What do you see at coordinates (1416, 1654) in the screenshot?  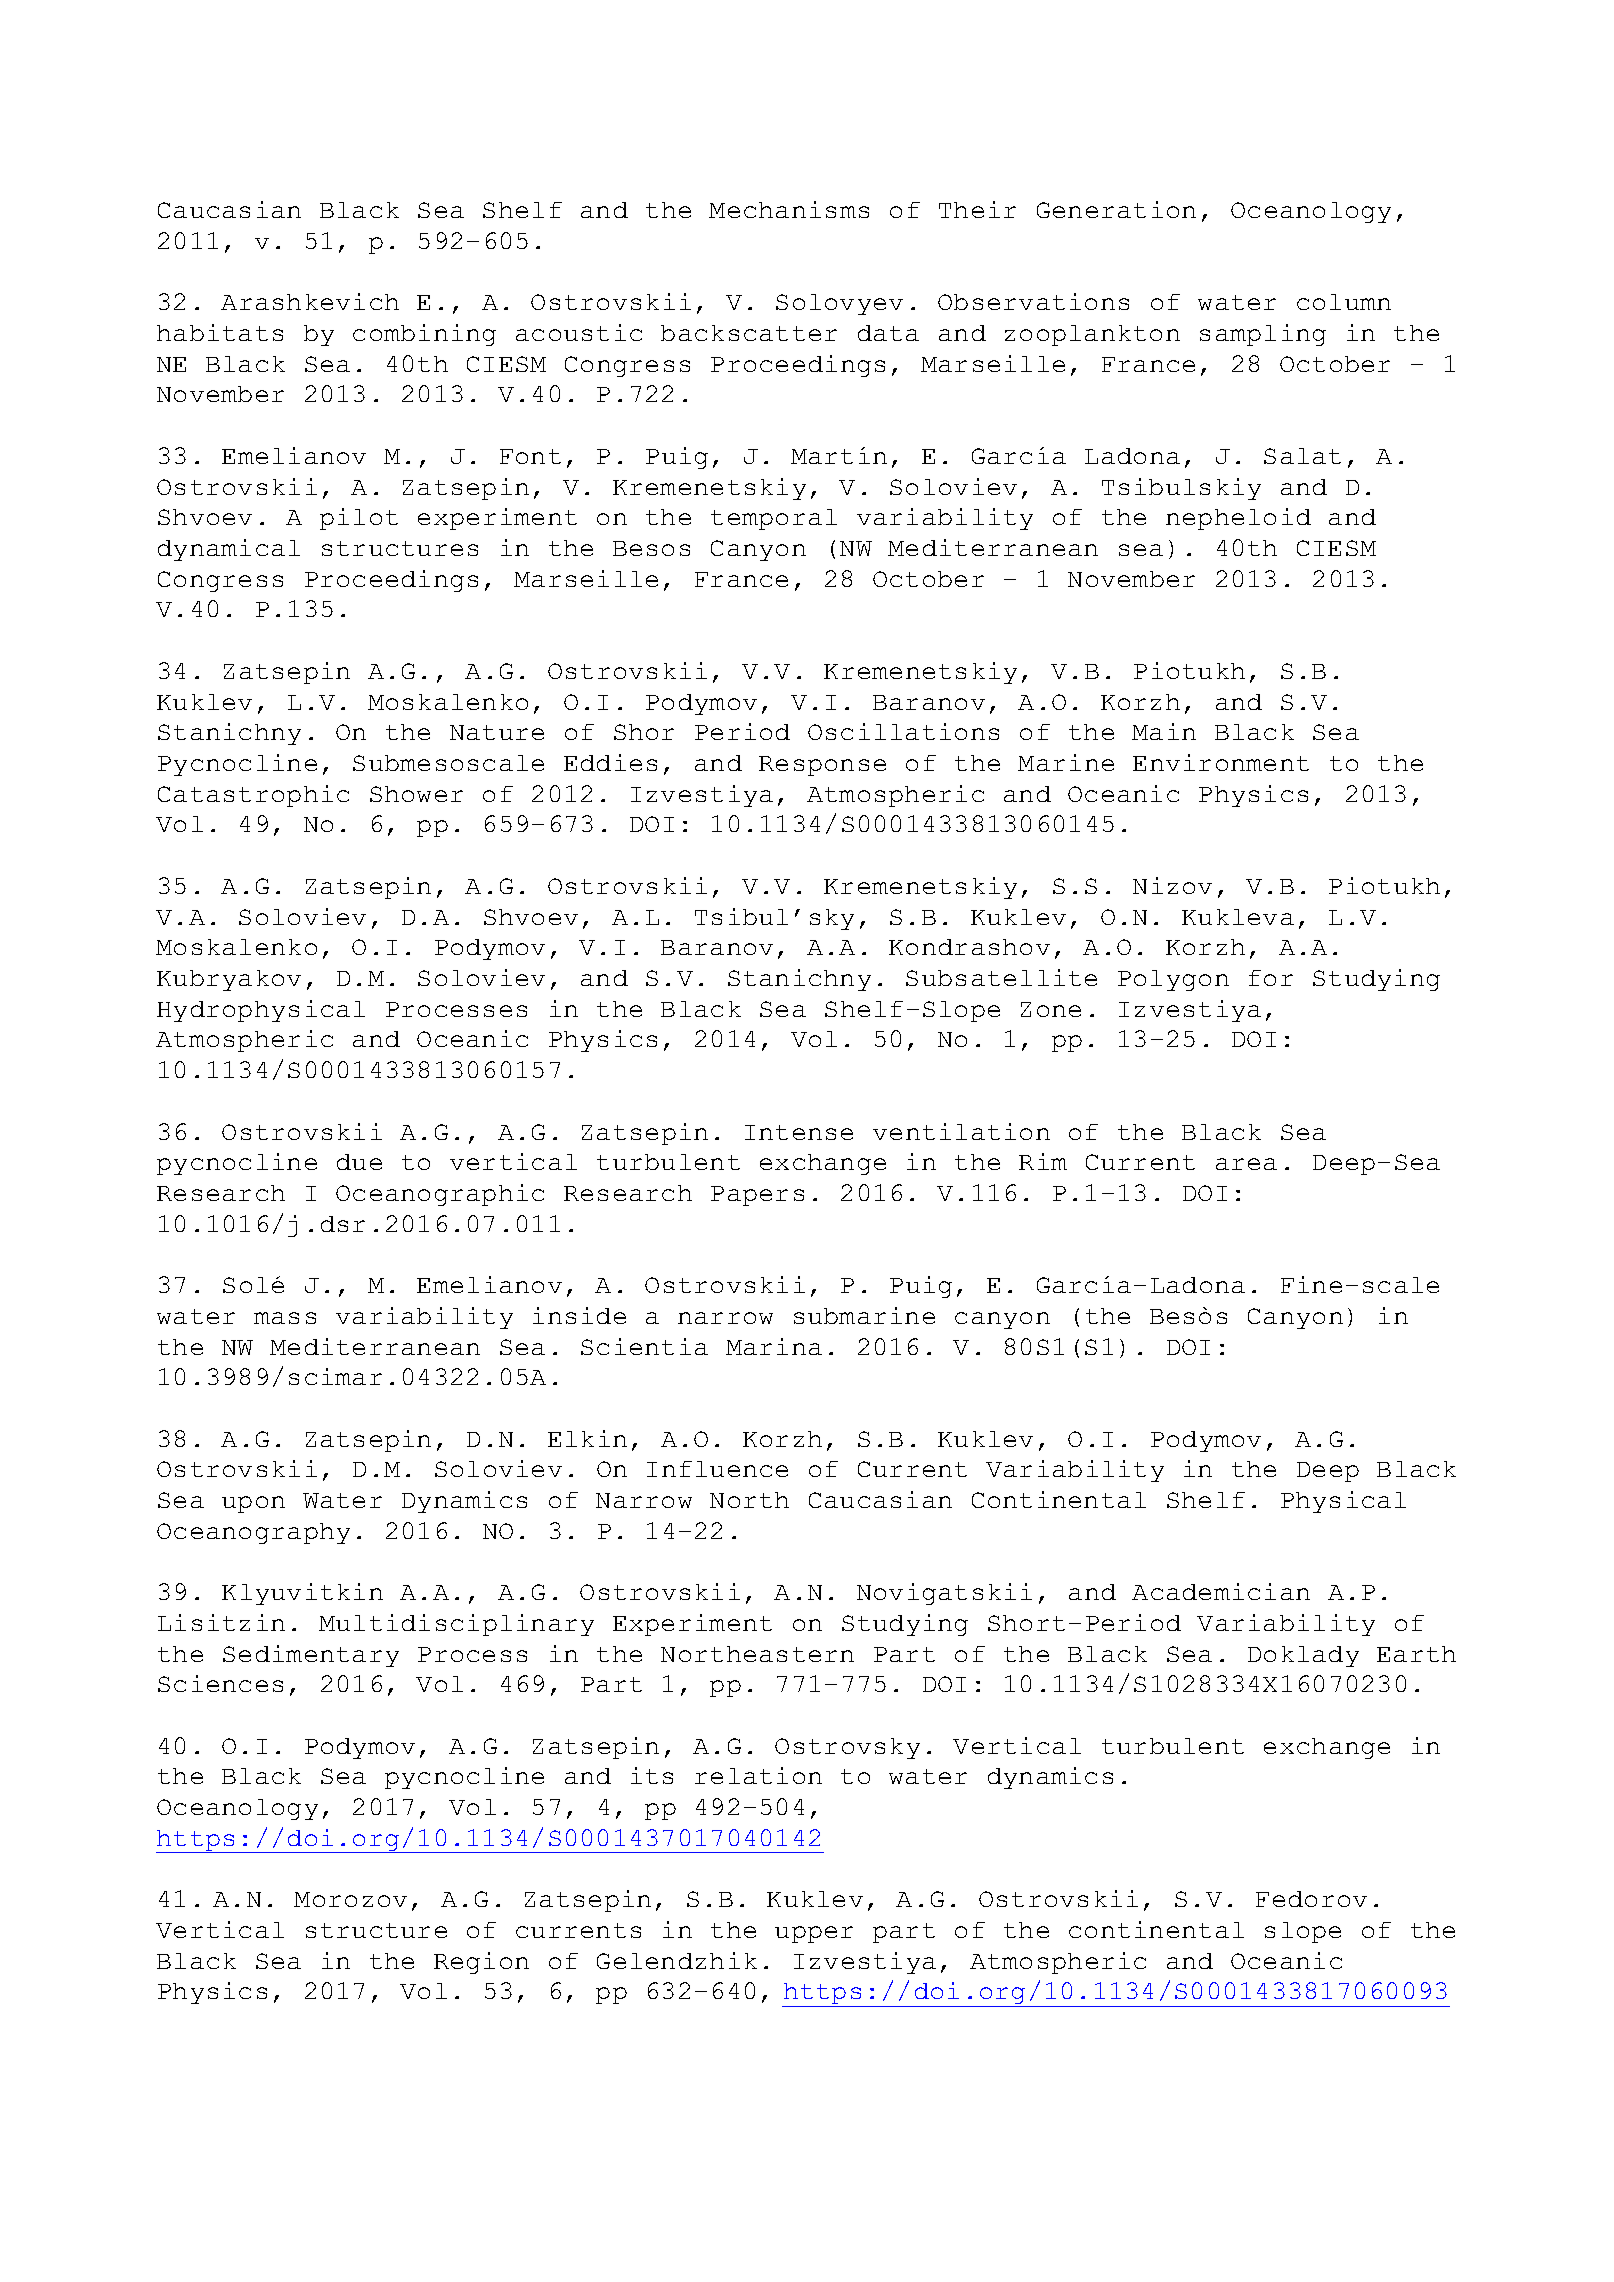 I see `Earth` at bounding box center [1416, 1654].
